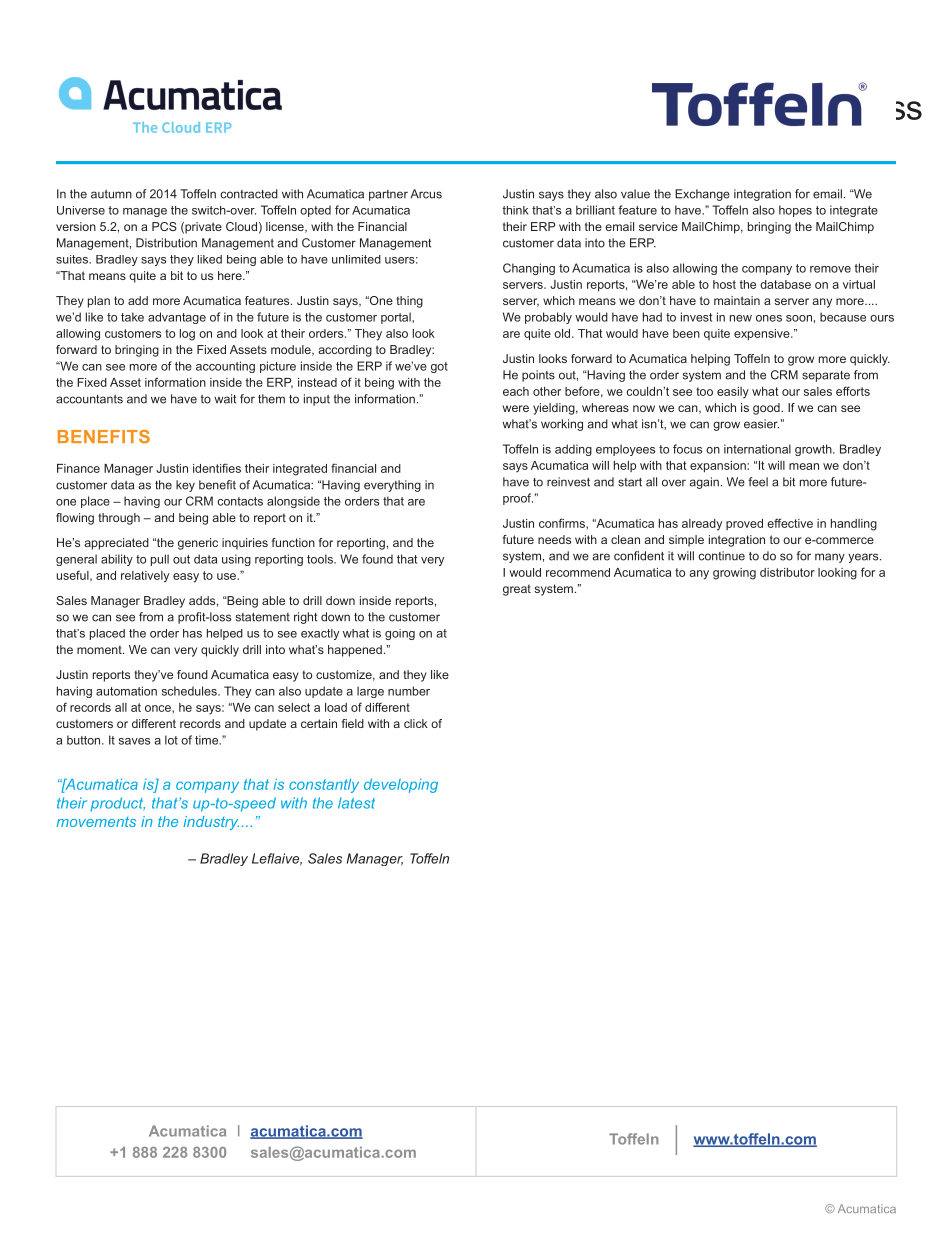  What do you see at coordinates (164, 226) in the screenshot?
I see `PCS` at bounding box center [164, 226].
